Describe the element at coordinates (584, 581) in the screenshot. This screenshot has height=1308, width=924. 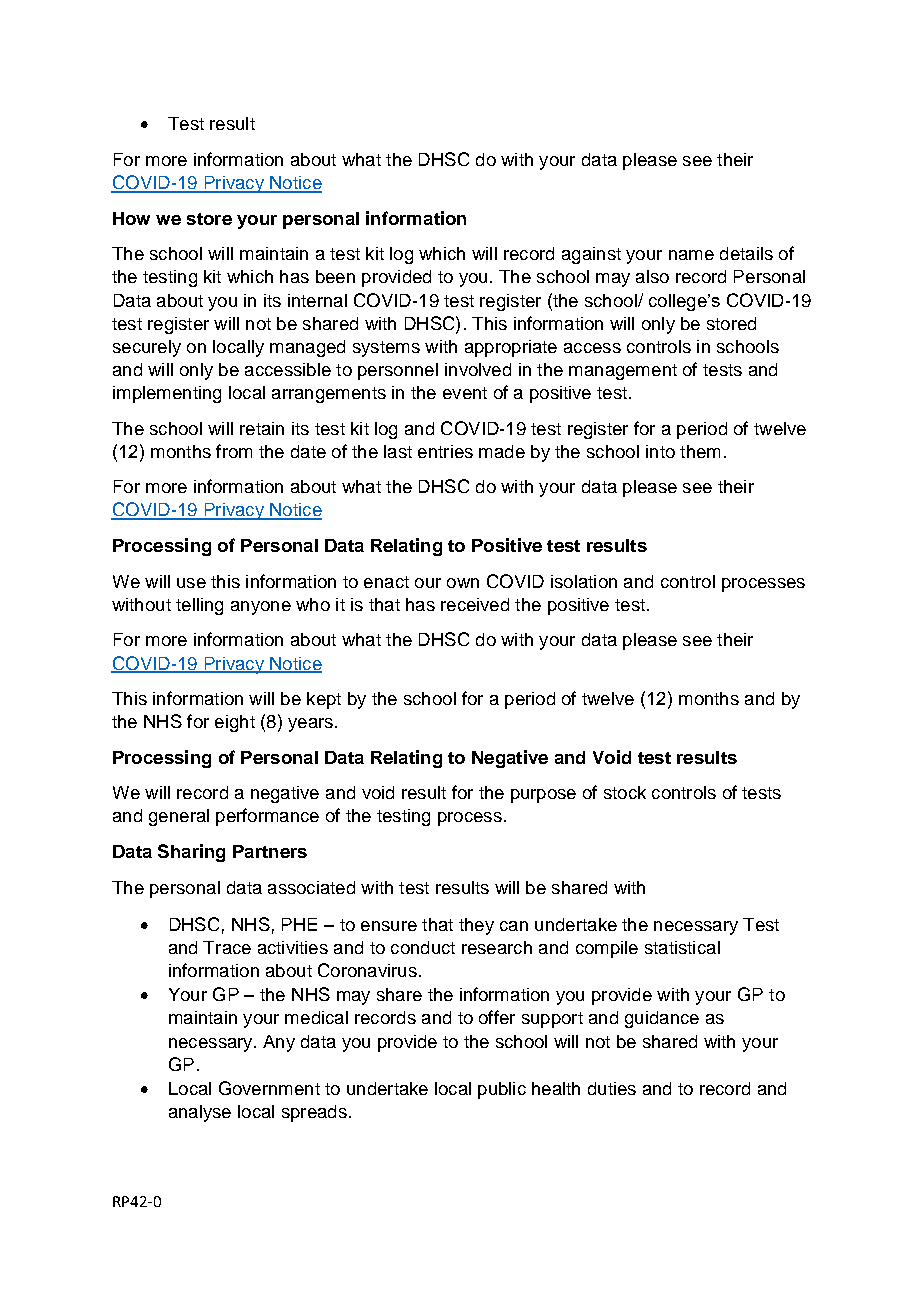
I see `isolation` at that location.
